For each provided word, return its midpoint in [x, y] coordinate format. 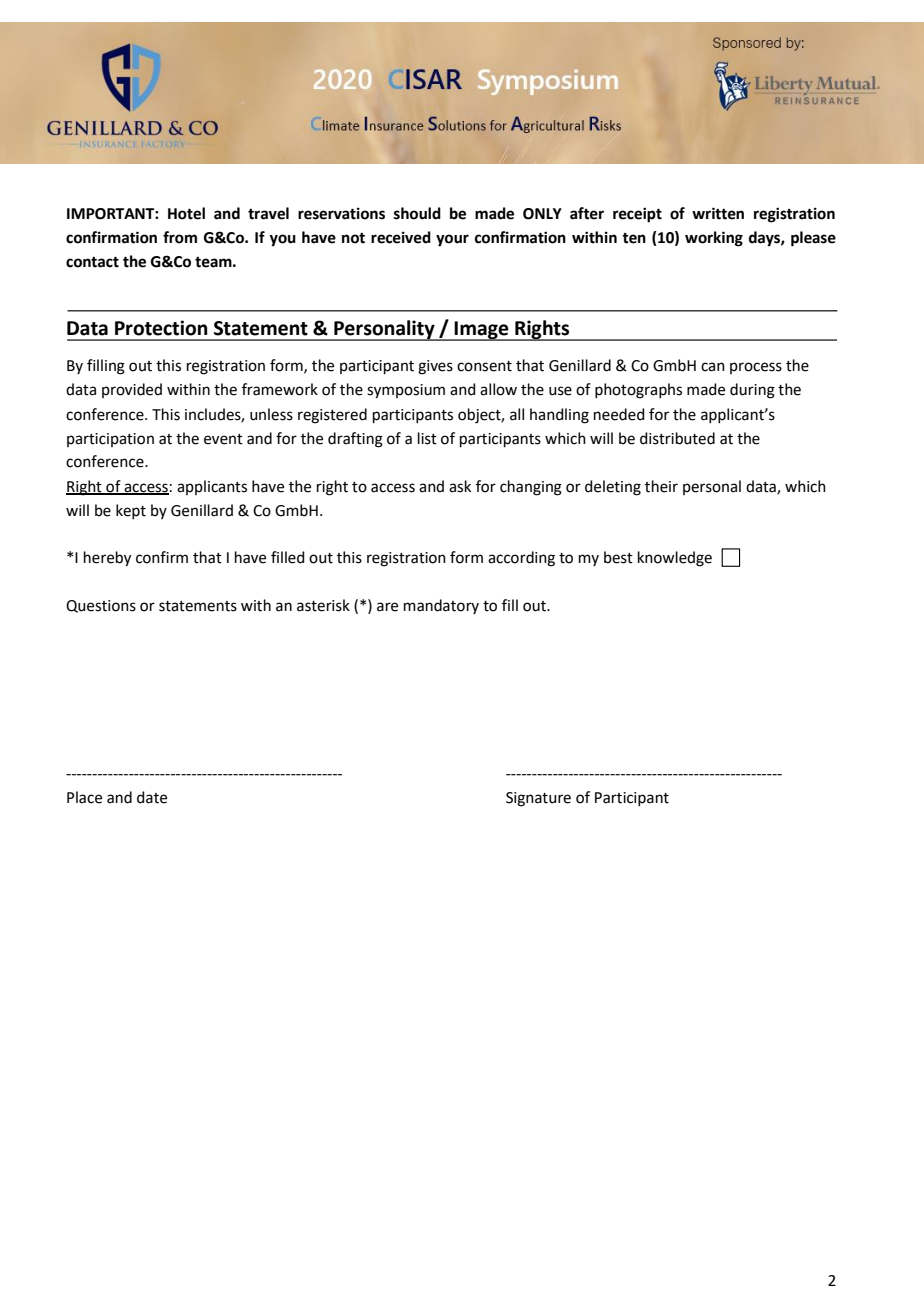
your [452, 240]
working [714, 239]
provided [132, 390]
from [180, 237]
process [756, 368]
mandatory [441, 606]
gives [435, 367]
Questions [101, 606]
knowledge [675, 559]
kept [131, 511]
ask [460, 486]
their [661, 486]
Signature [538, 799]
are [387, 607]
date [152, 797]
